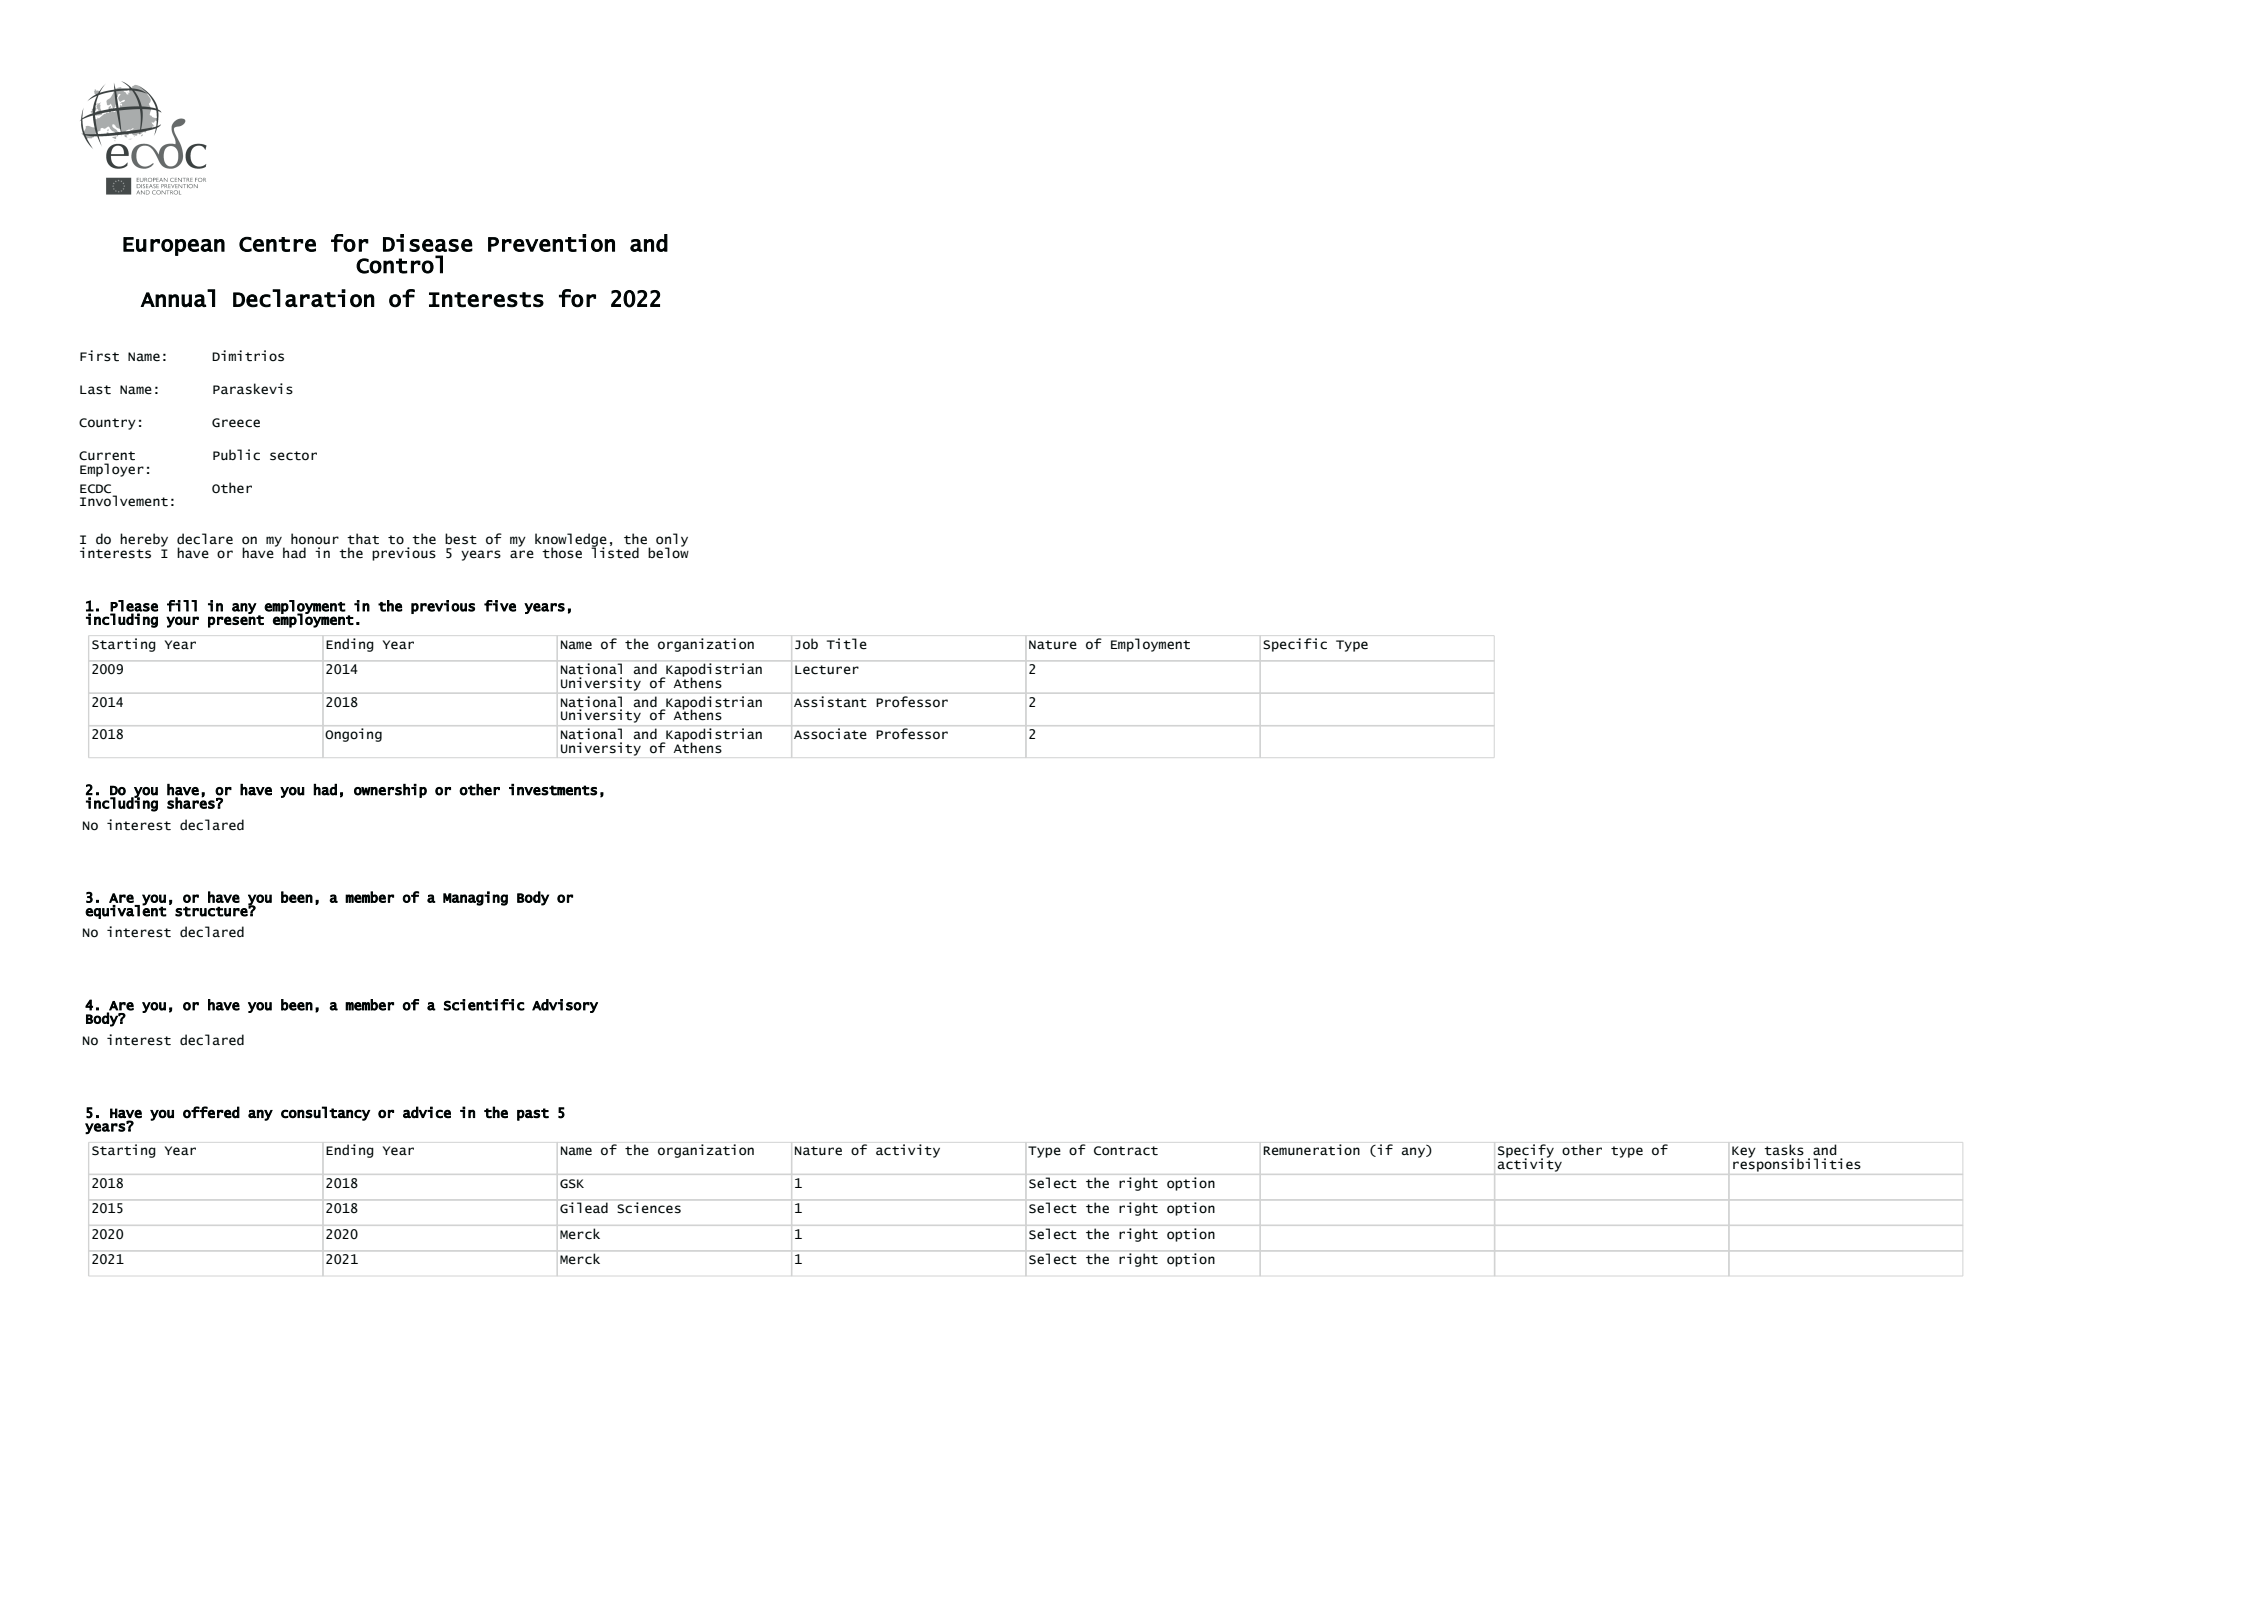 This document has width=2257, height=1607. Describe the element at coordinates (353, 735) in the document. I see `Ongoing` at that location.
